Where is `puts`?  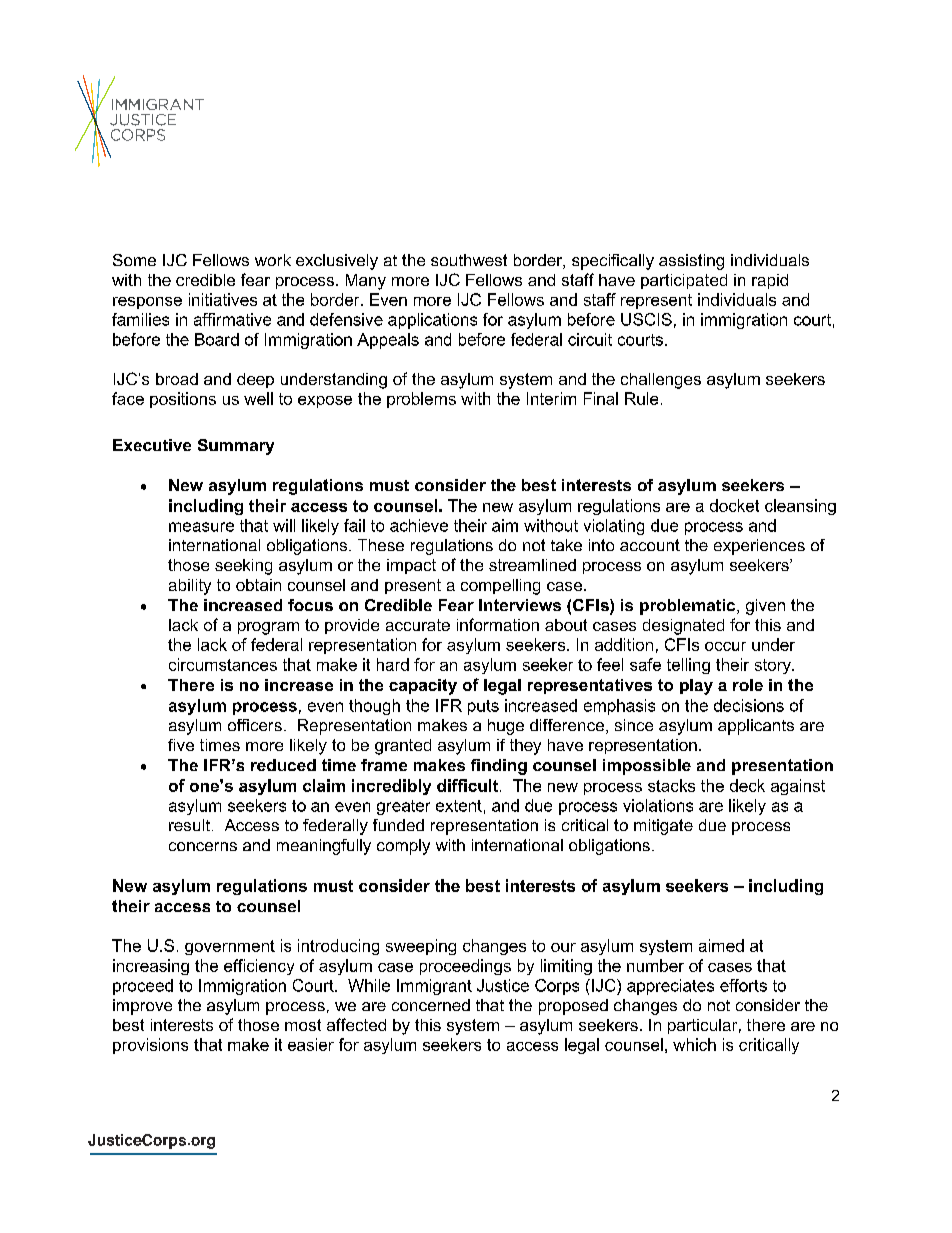 puts is located at coordinates (483, 707).
